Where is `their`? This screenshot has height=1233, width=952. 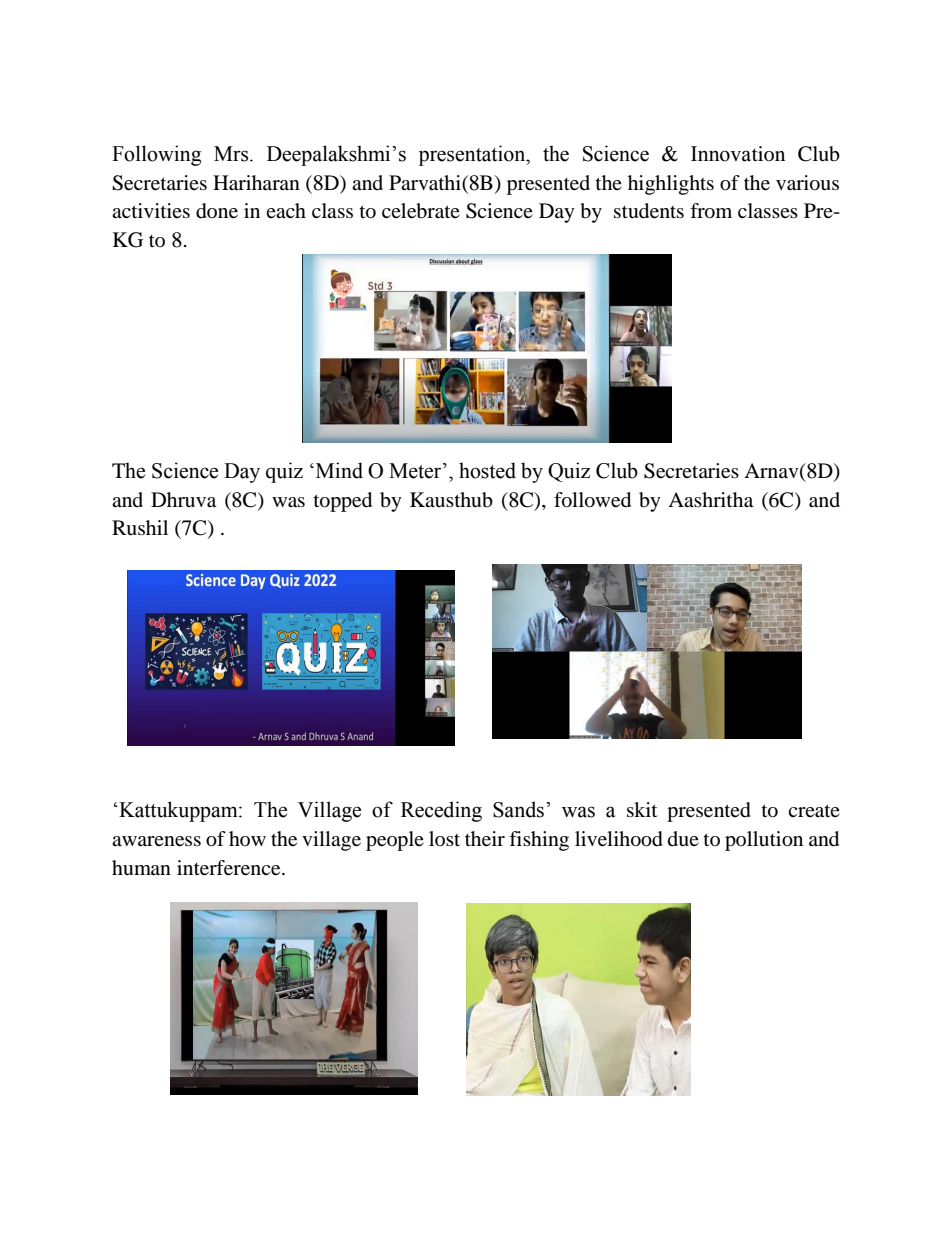
their is located at coordinates (485, 839).
